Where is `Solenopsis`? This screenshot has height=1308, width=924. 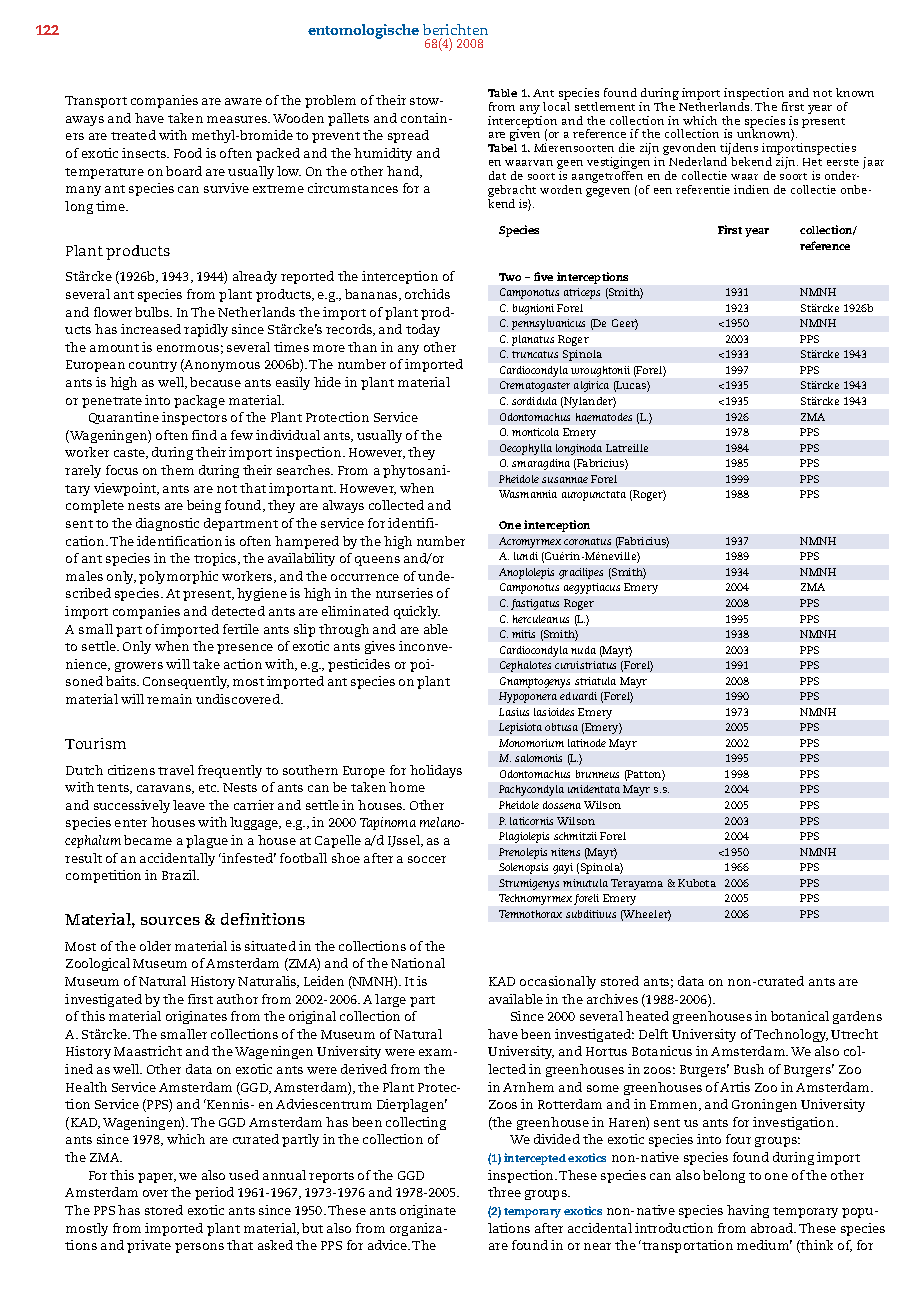
Solenopsis is located at coordinates (523, 868).
